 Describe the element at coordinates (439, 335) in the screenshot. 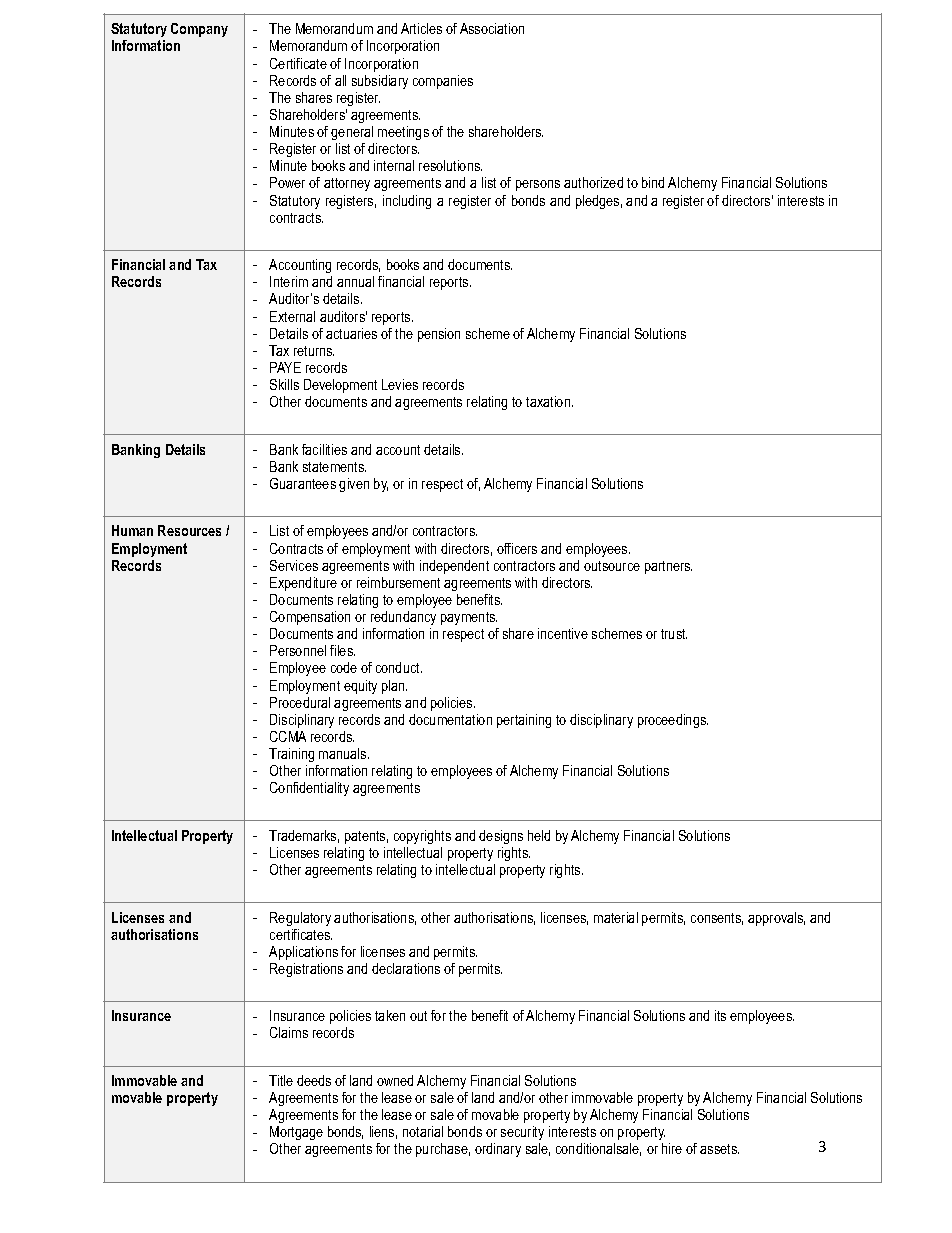

I see `pension` at that location.
